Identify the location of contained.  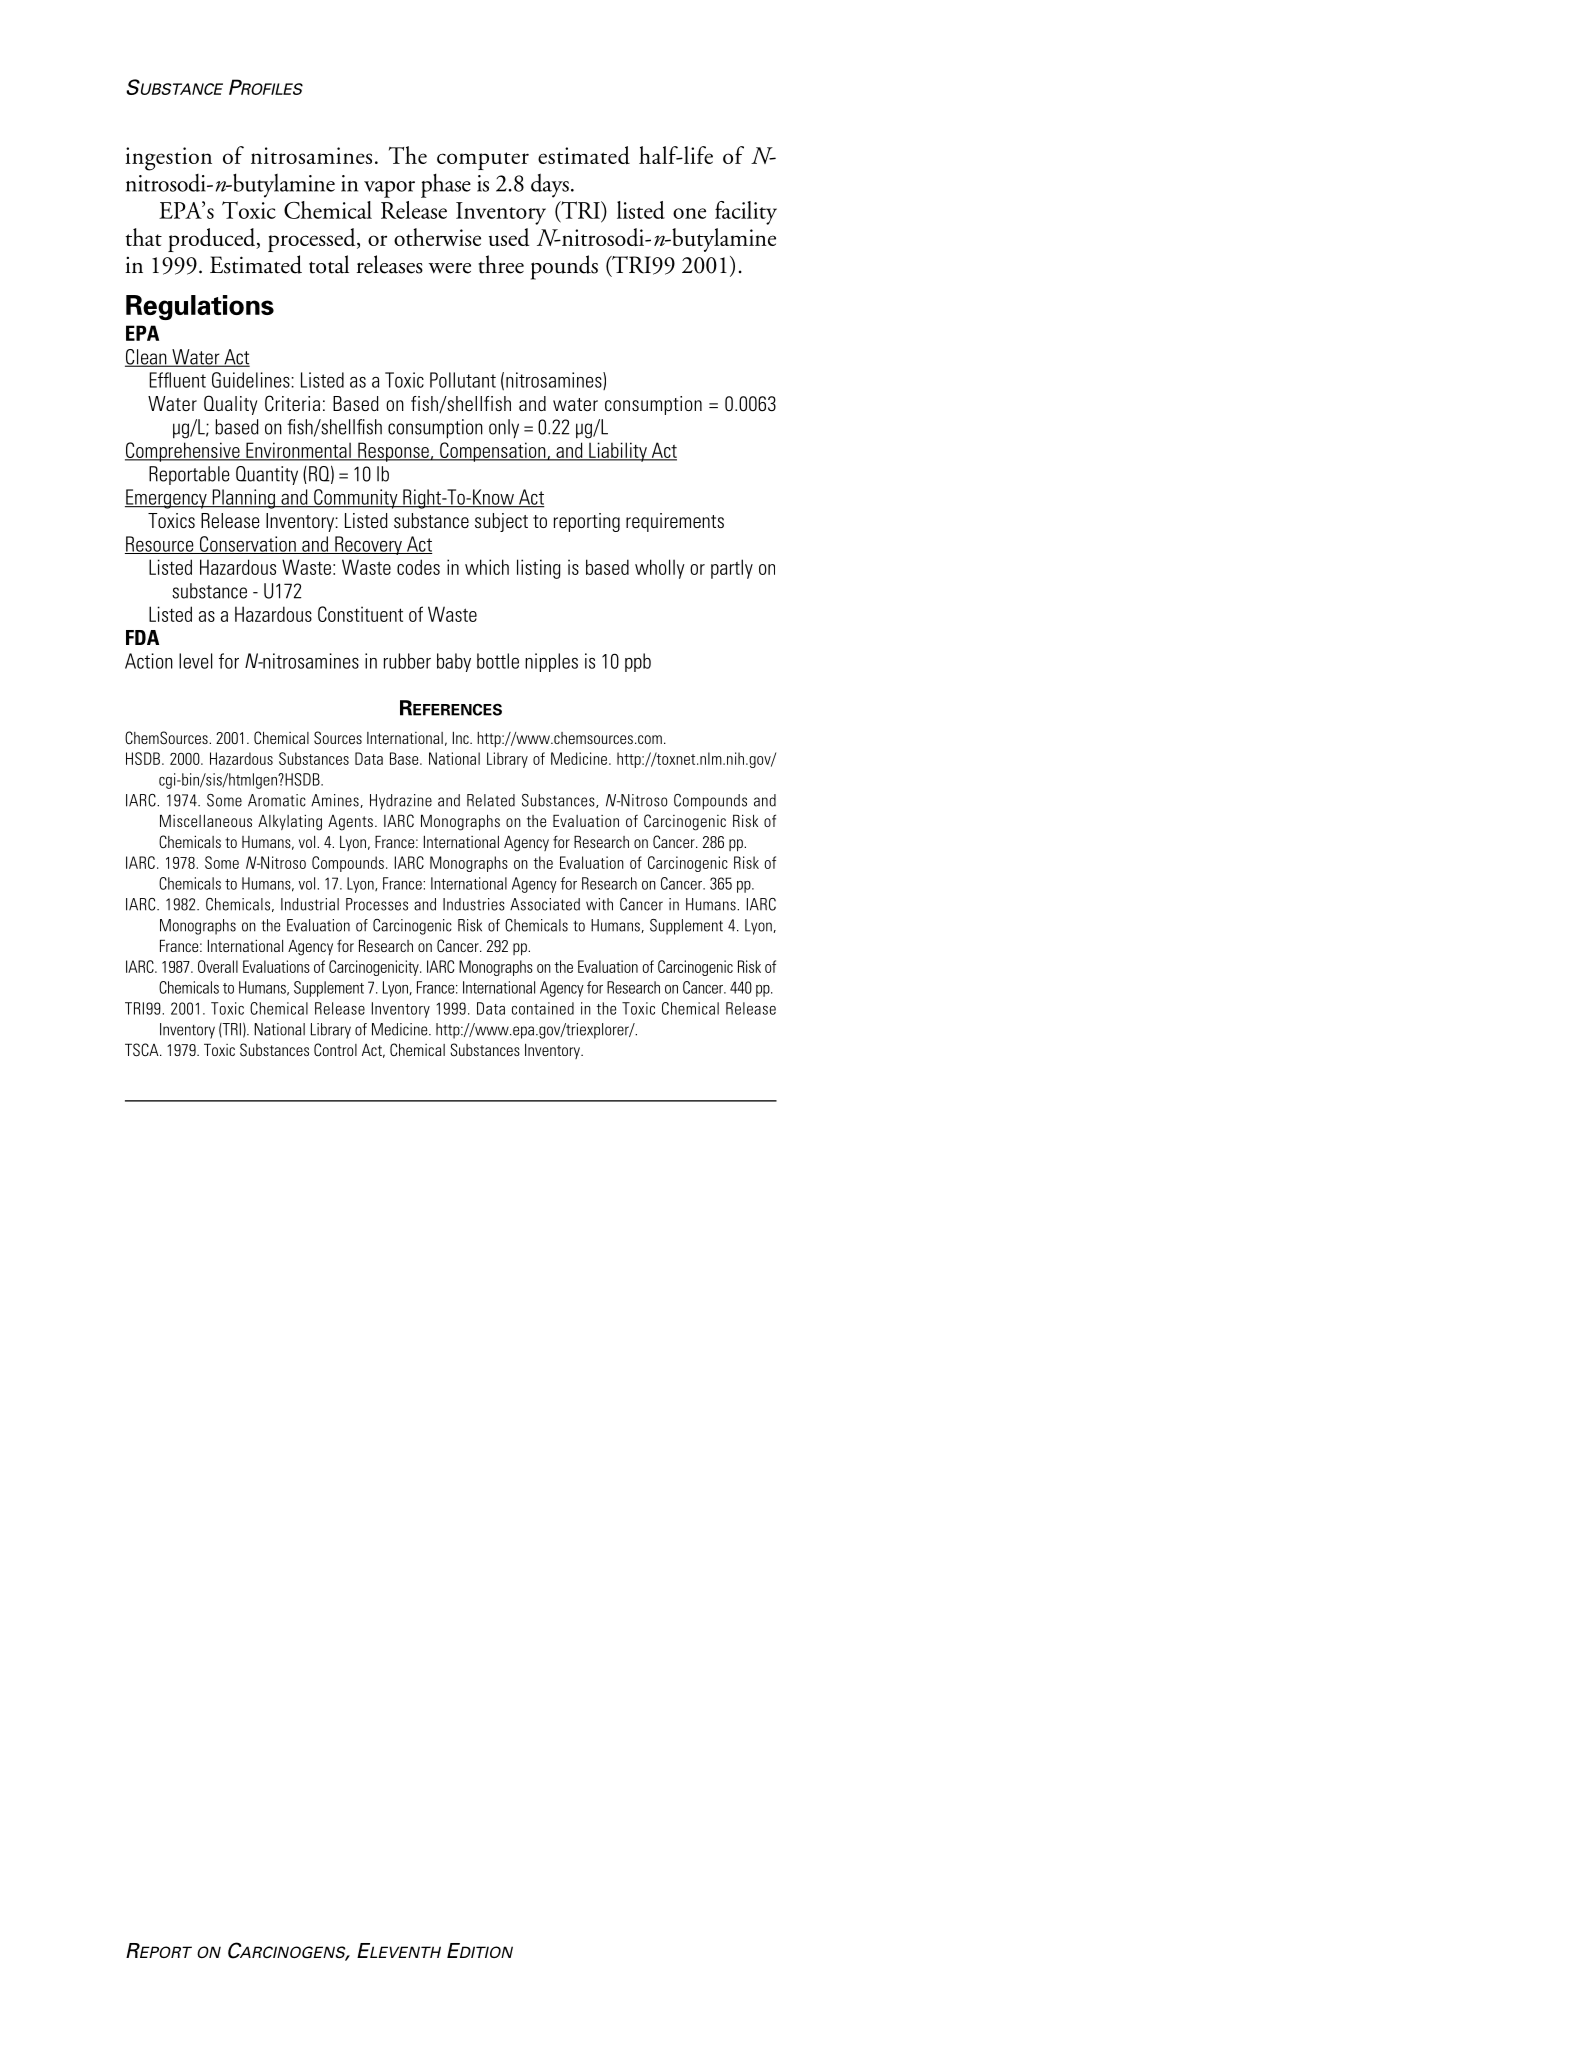
(543, 1008).
